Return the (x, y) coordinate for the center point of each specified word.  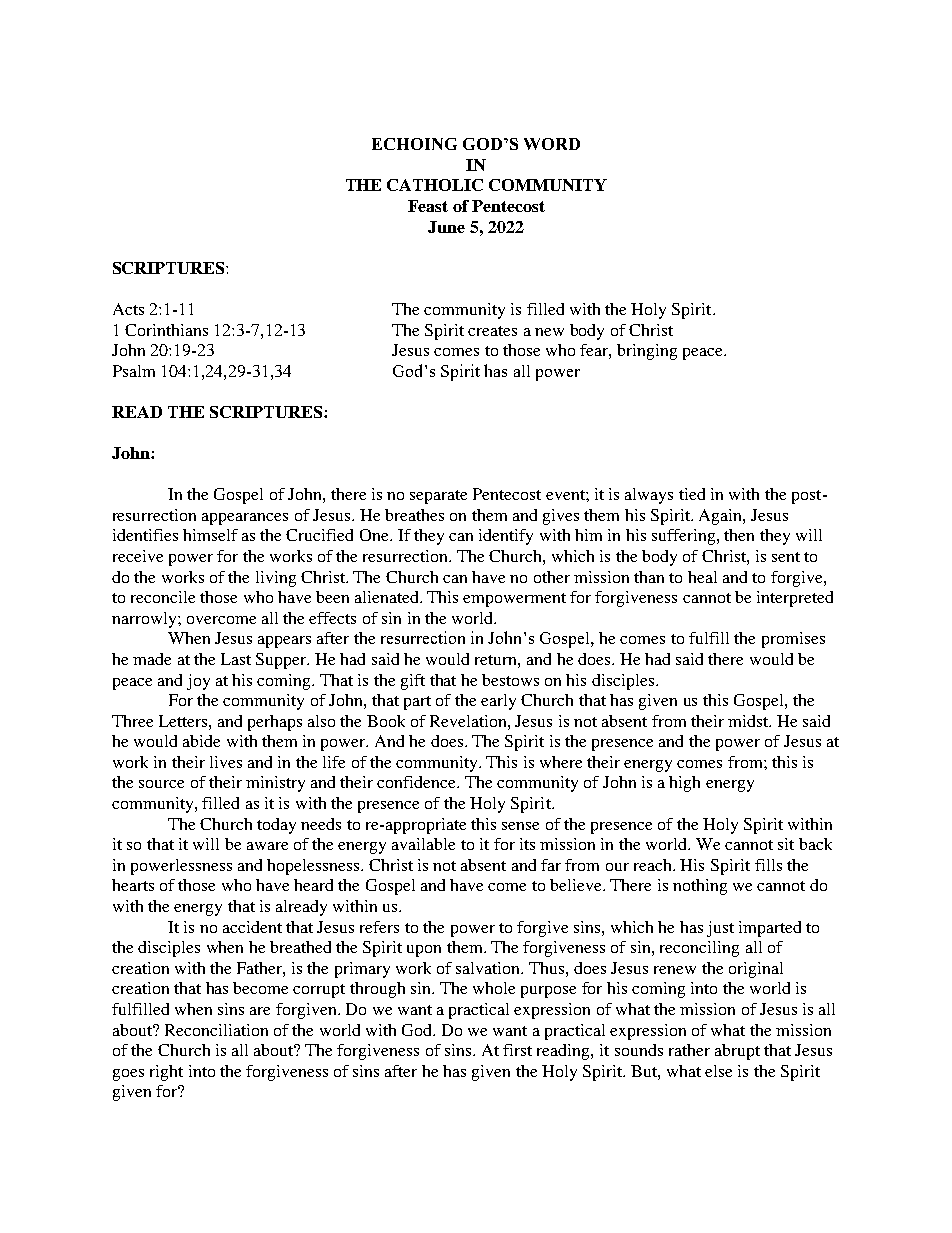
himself (210, 535)
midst (749, 721)
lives (226, 762)
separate (438, 497)
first (517, 1050)
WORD (552, 144)
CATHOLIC (435, 185)
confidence (417, 782)
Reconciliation (216, 1030)
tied (692, 494)
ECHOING (414, 144)
